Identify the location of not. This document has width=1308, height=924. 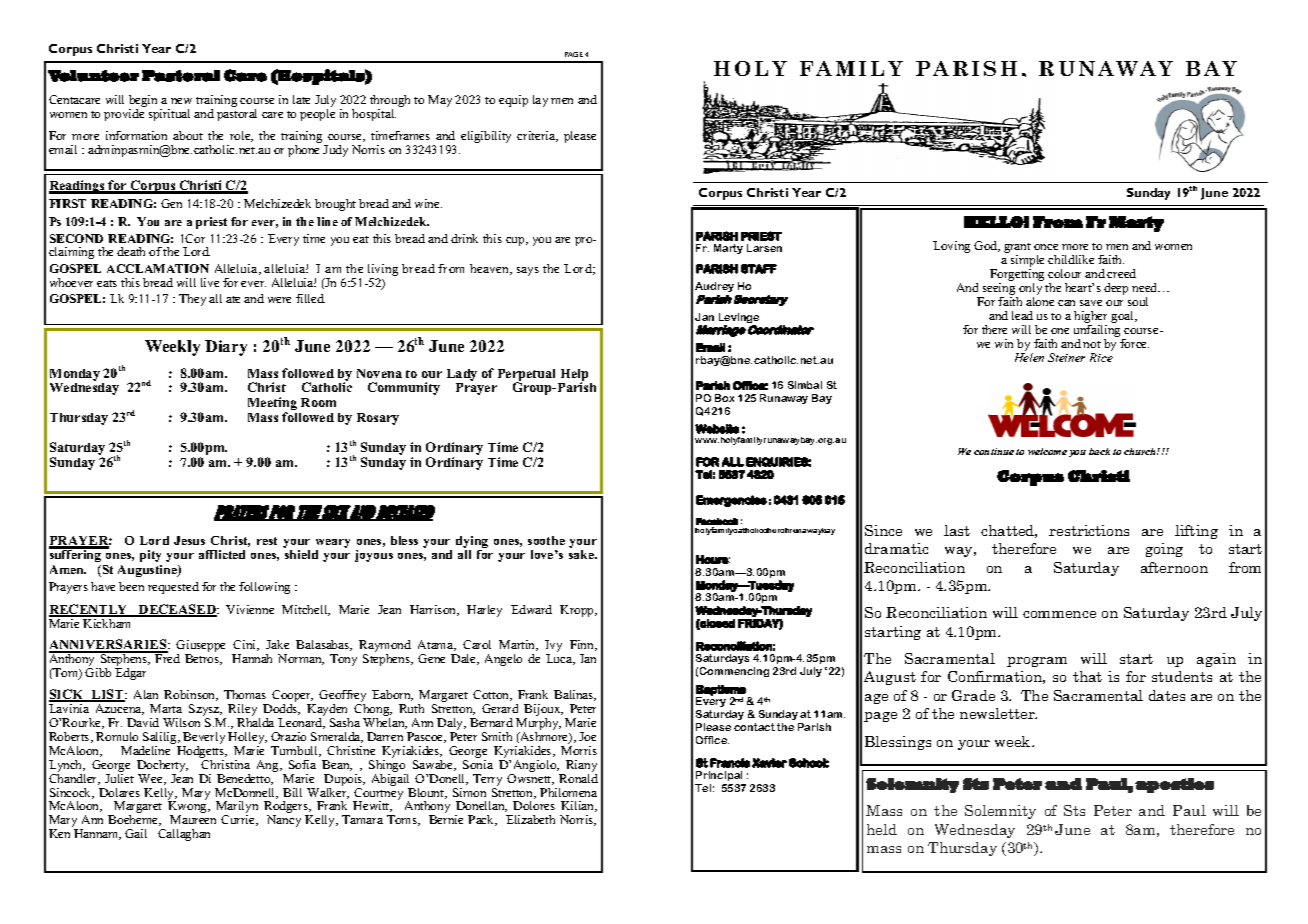
(1092, 344).
